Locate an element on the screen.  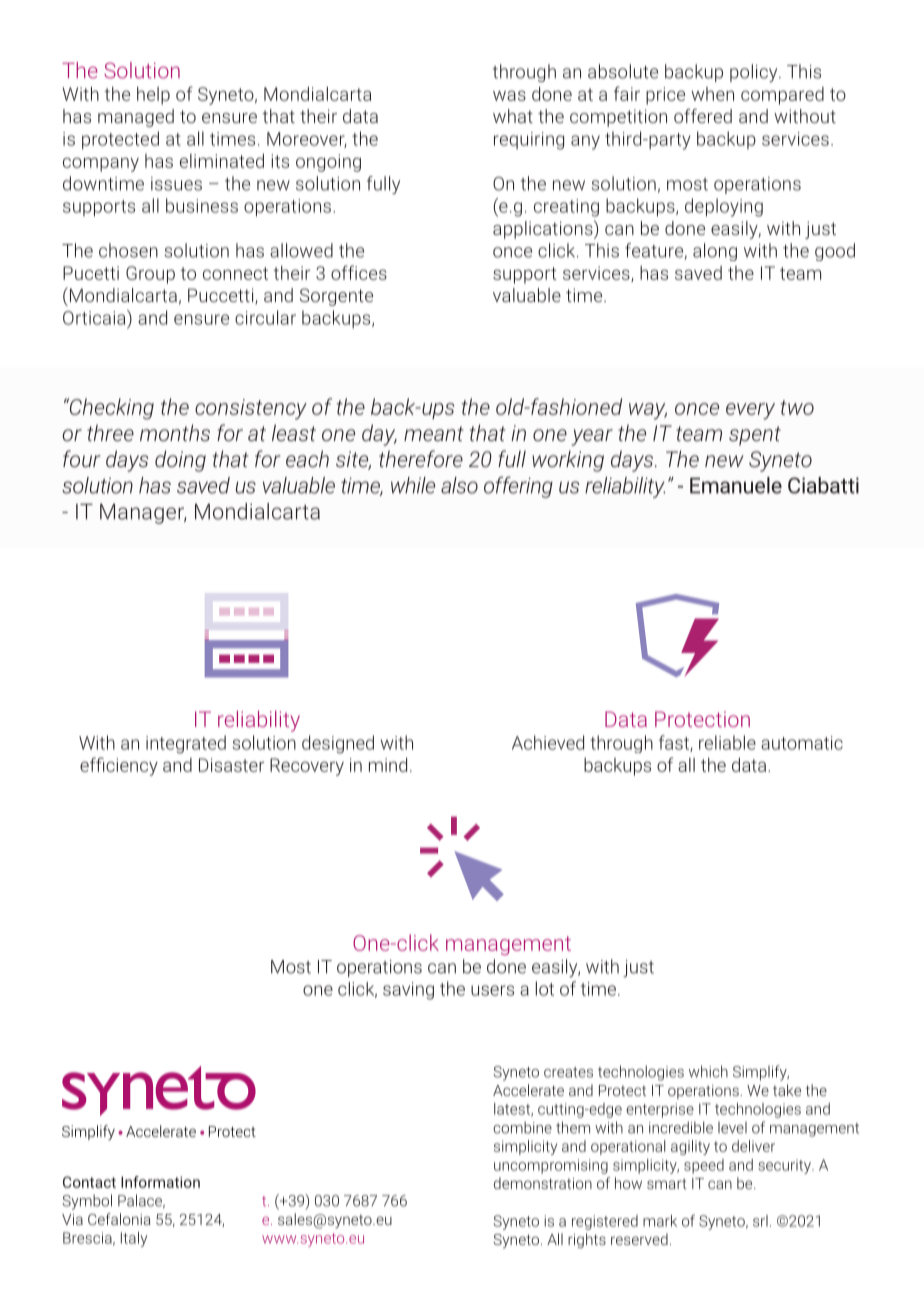
meant is located at coordinates (433, 433).
